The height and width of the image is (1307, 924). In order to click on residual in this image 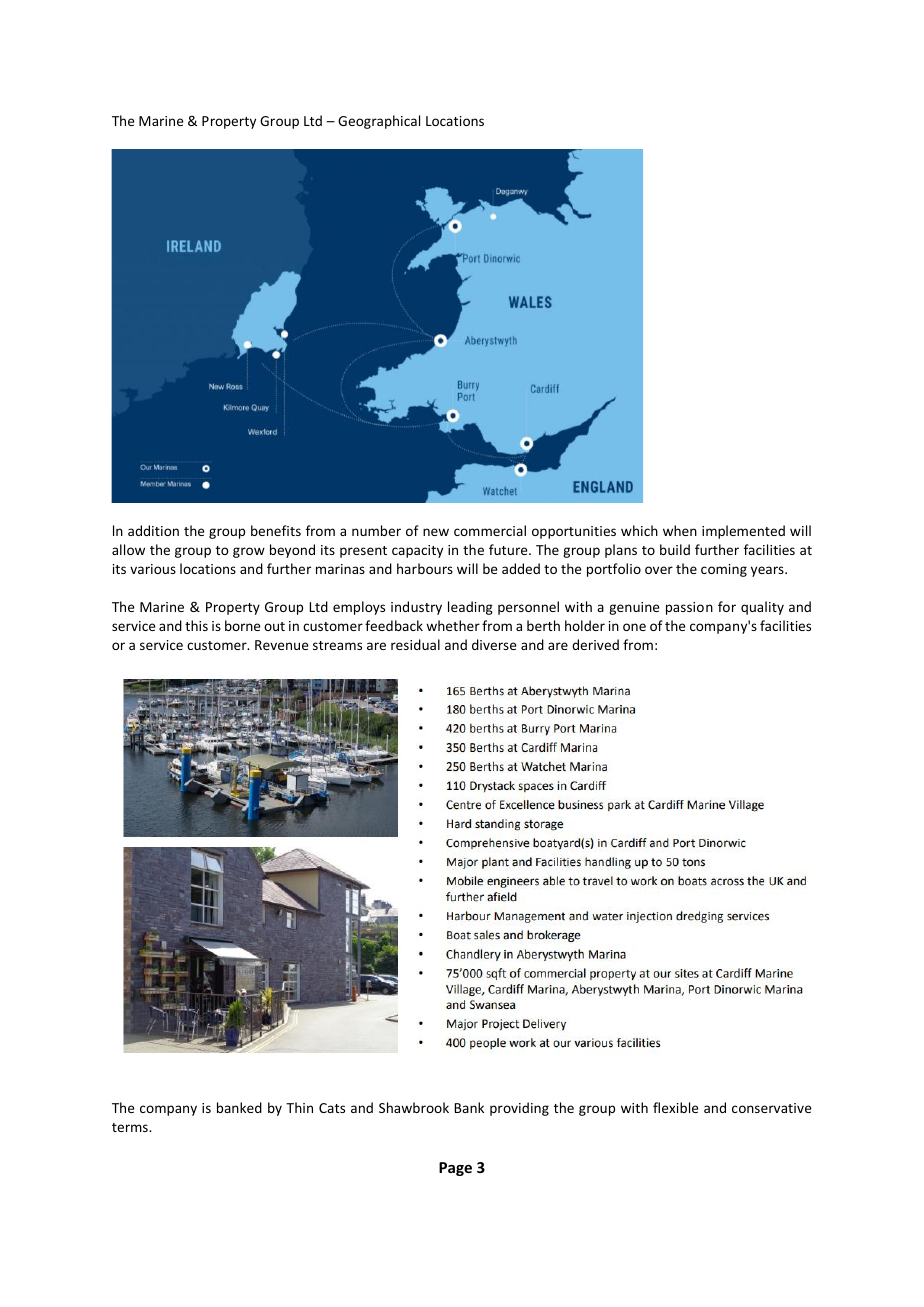, I will do `click(415, 644)`.
